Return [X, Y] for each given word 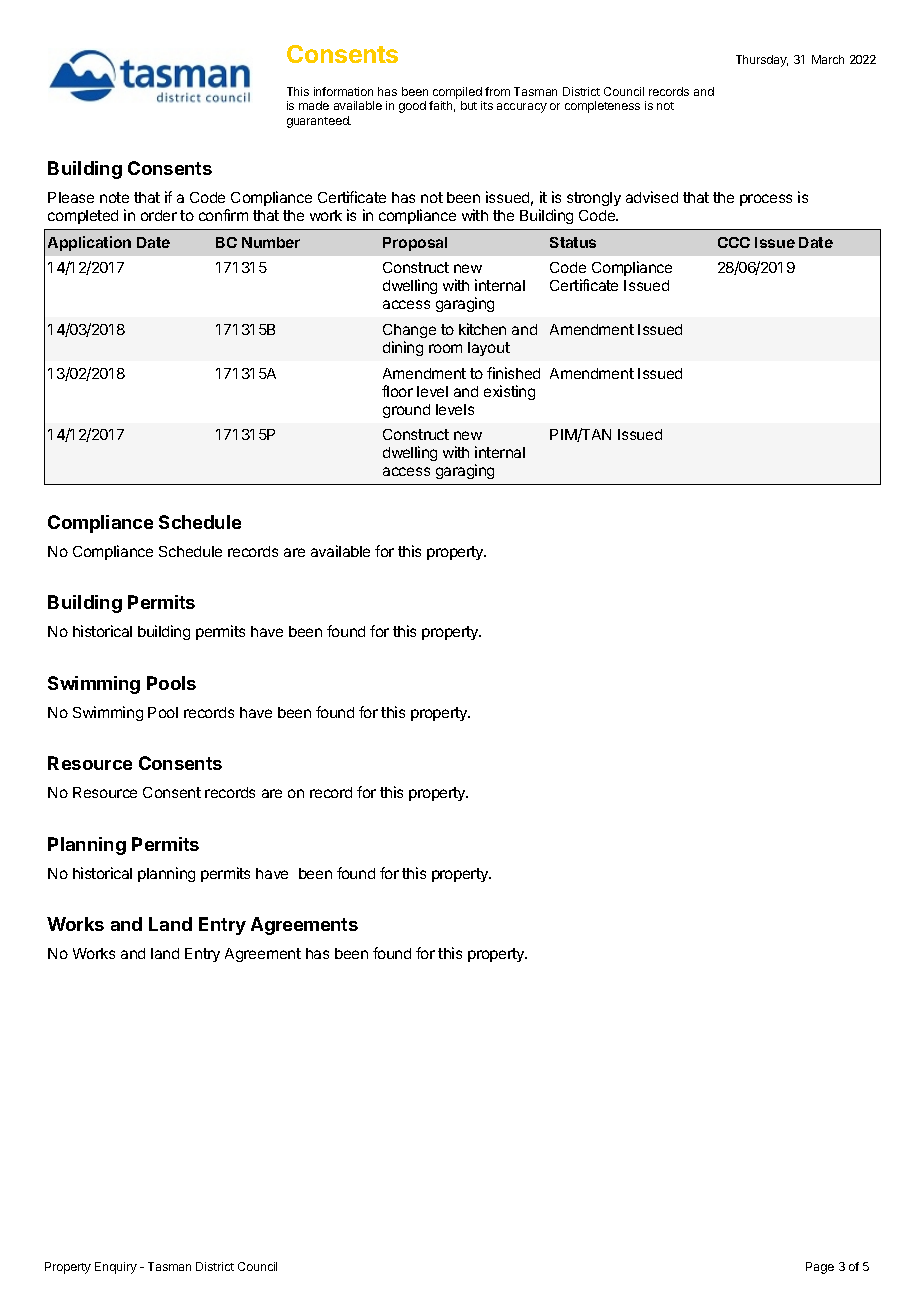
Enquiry [116, 1268]
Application [89, 243]
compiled [457, 93]
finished [513, 373]
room [445, 348]
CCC [734, 242]
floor [397, 391]
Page [820, 1268]
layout [489, 349]
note [114, 197]
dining [403, 348]
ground [406, 411]
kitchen [482, 329]
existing [509, 392]
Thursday [762, 61]
